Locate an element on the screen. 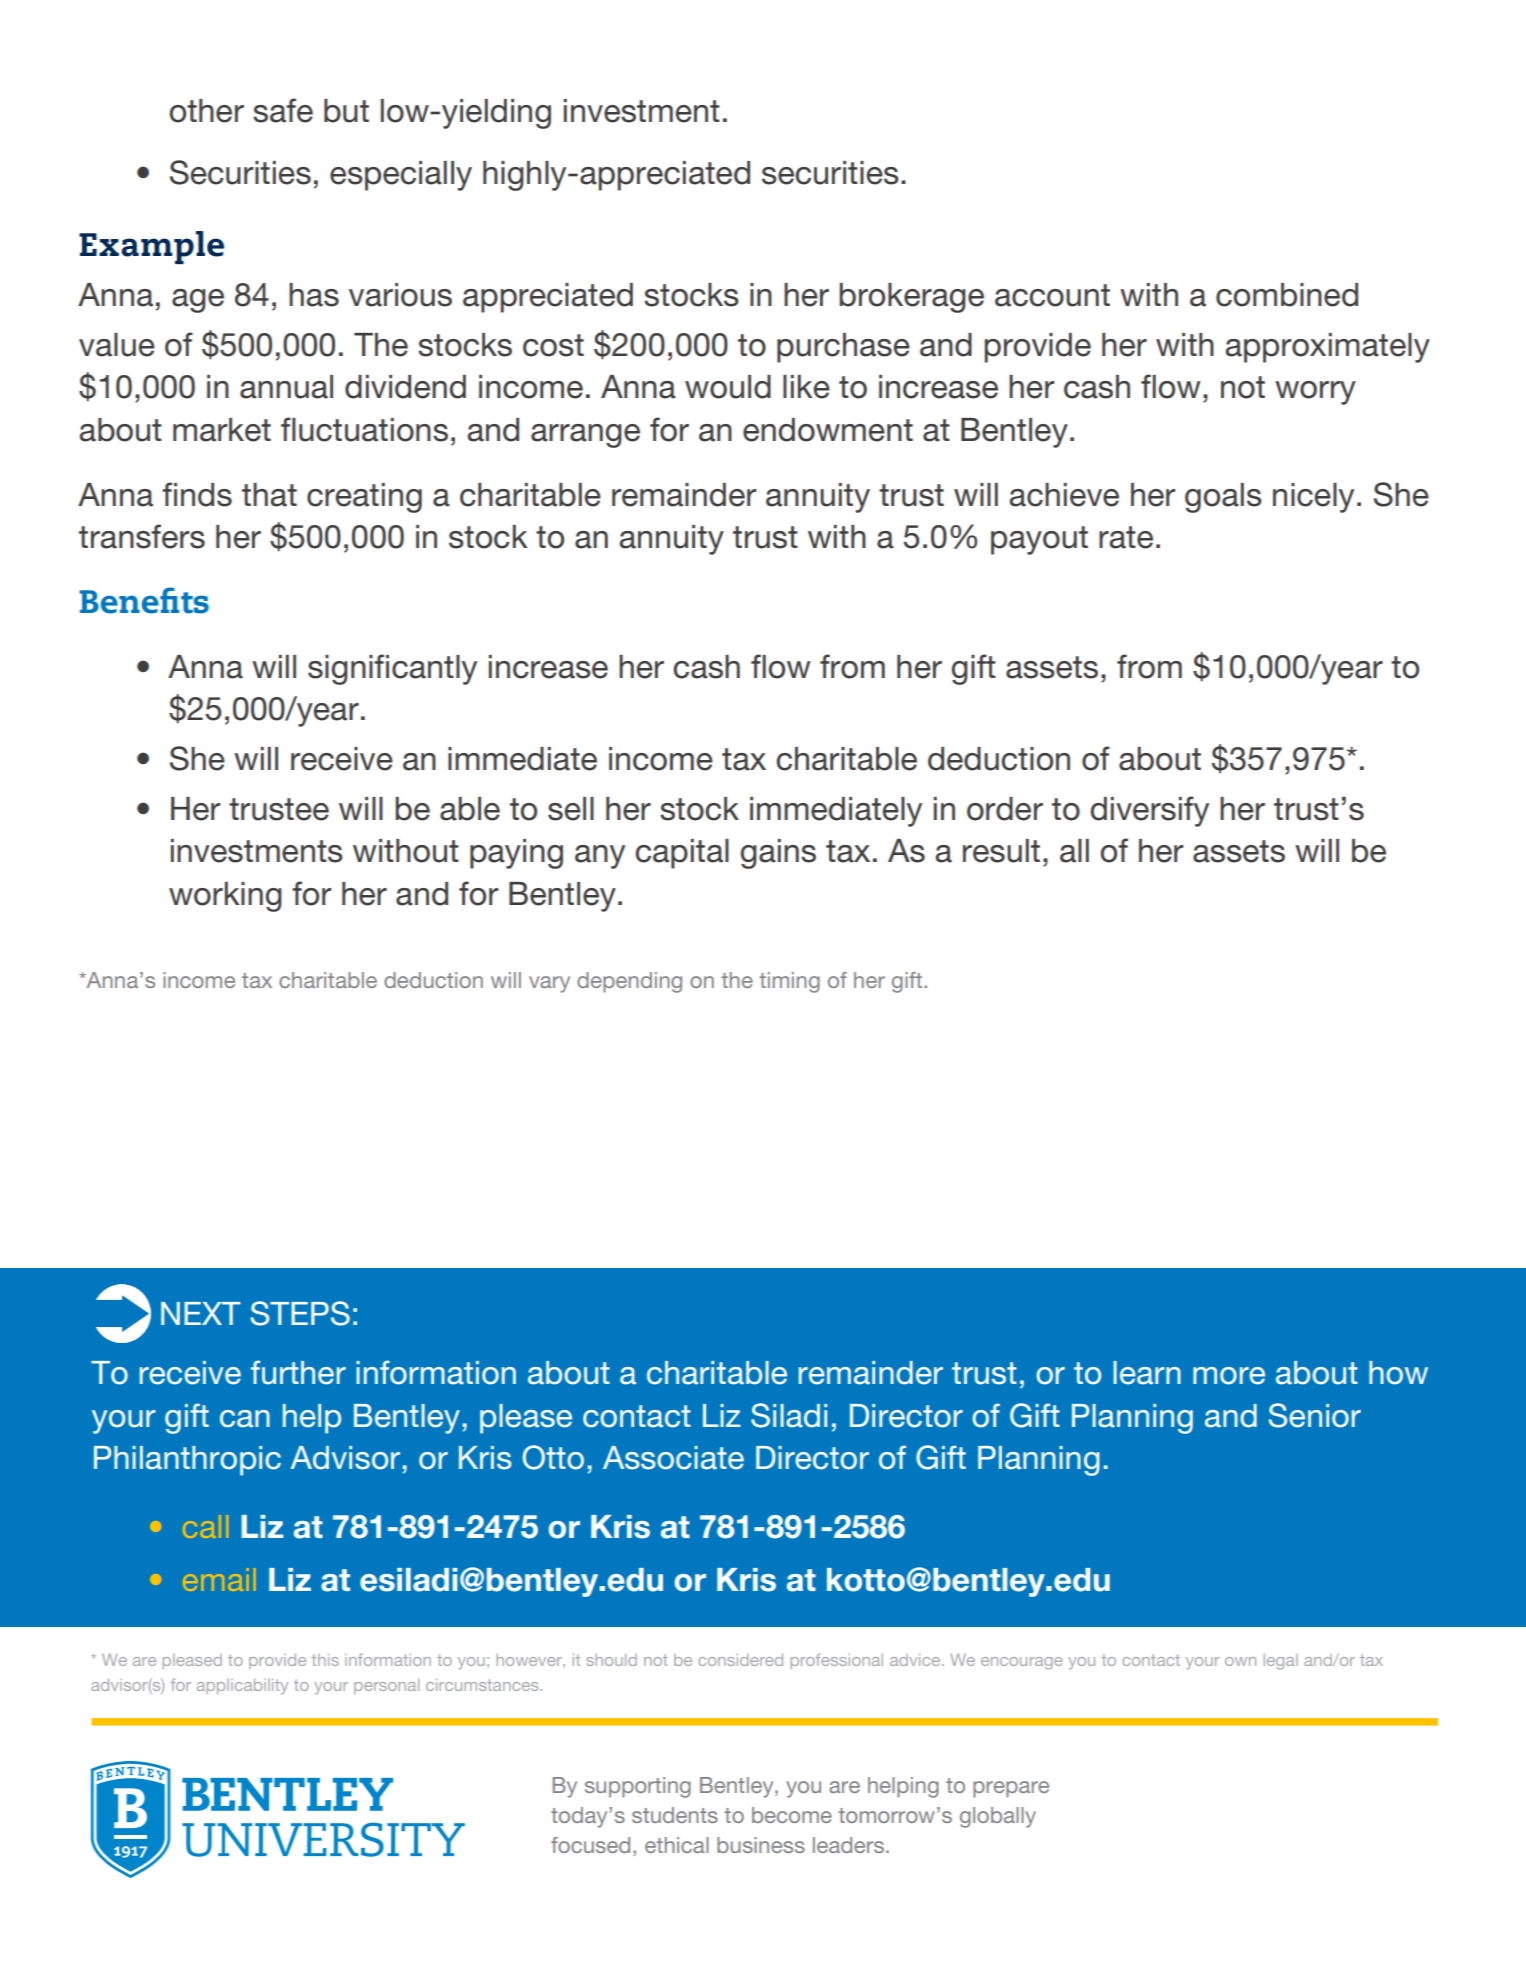 This screenshot has width=1526, height=1975. brokerage is located at coordinates (911, 298).
